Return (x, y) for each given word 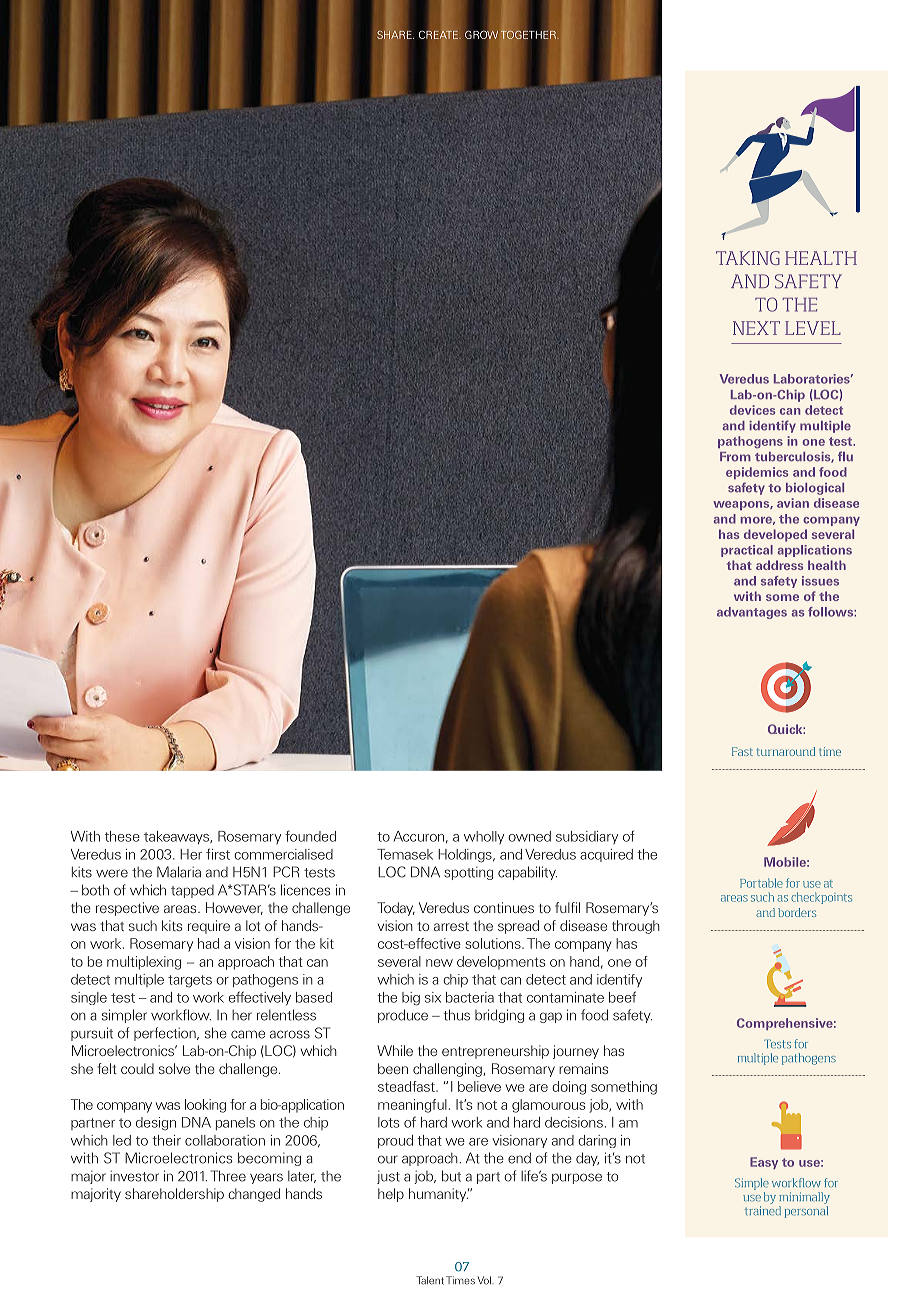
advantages (752, 613)
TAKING (748, 258)
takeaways (177, 837)
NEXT (756, 328)
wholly (484, 837)
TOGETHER (529, 34)
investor (134, 1176)
